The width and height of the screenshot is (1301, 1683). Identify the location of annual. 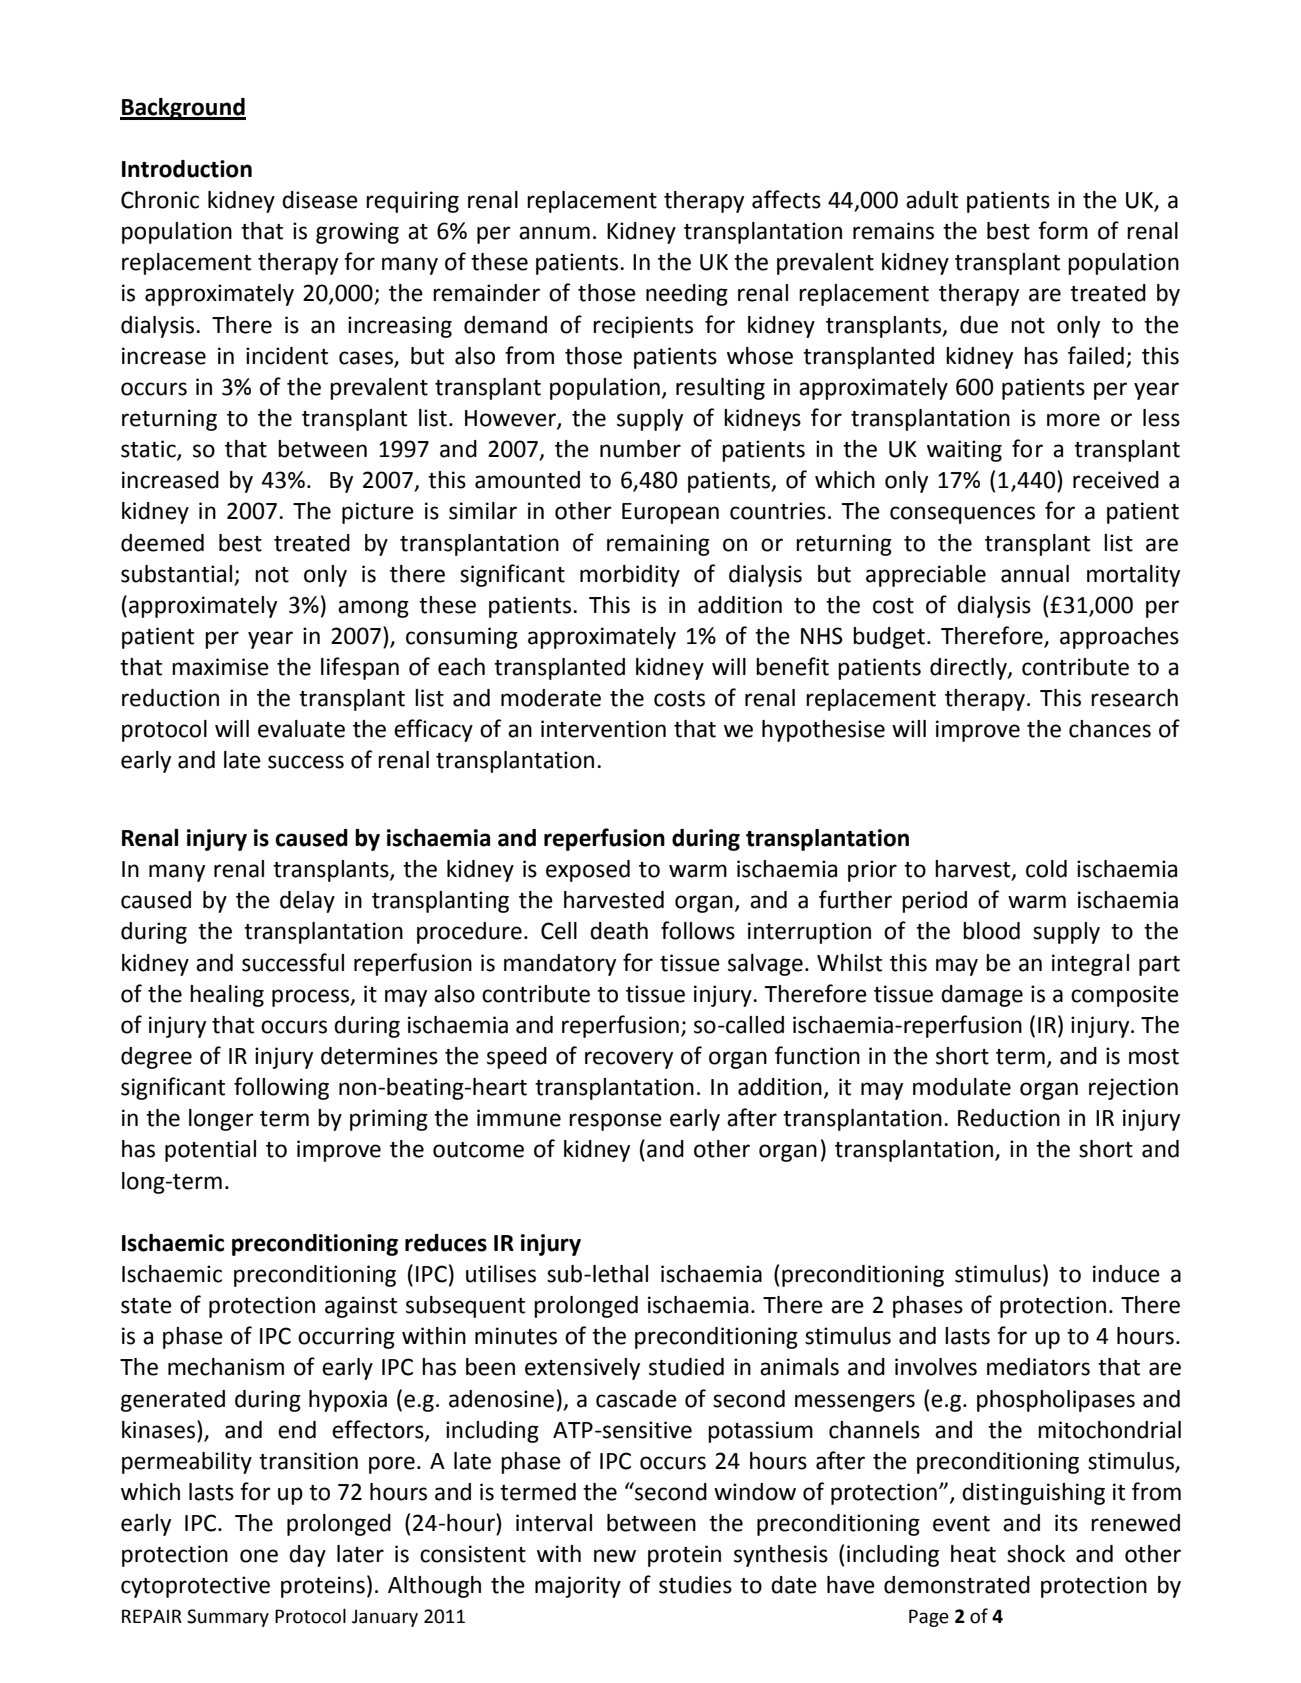
(1035, 574).
